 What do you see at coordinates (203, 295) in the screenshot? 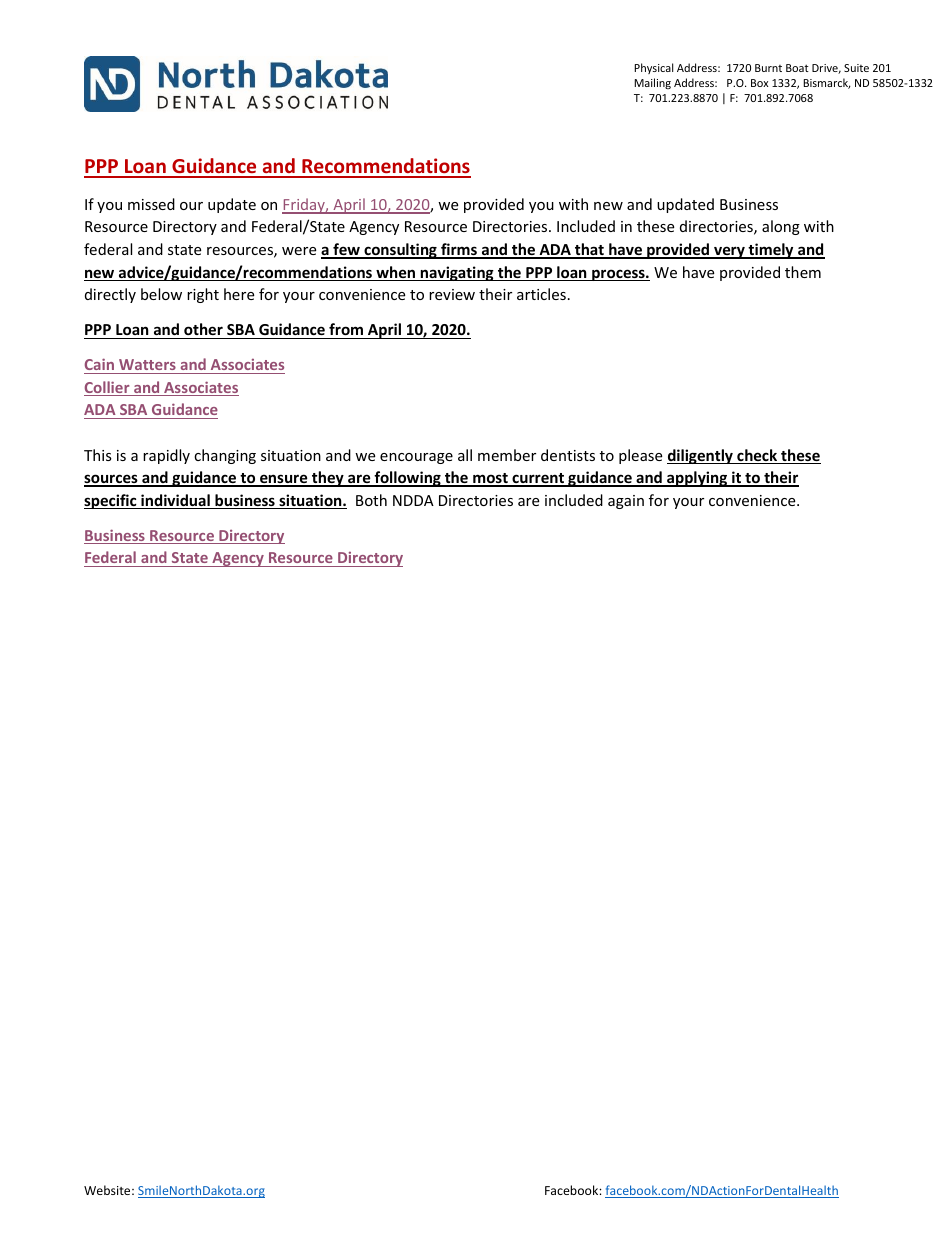
I see `right` at bounding box center [203, 295].
